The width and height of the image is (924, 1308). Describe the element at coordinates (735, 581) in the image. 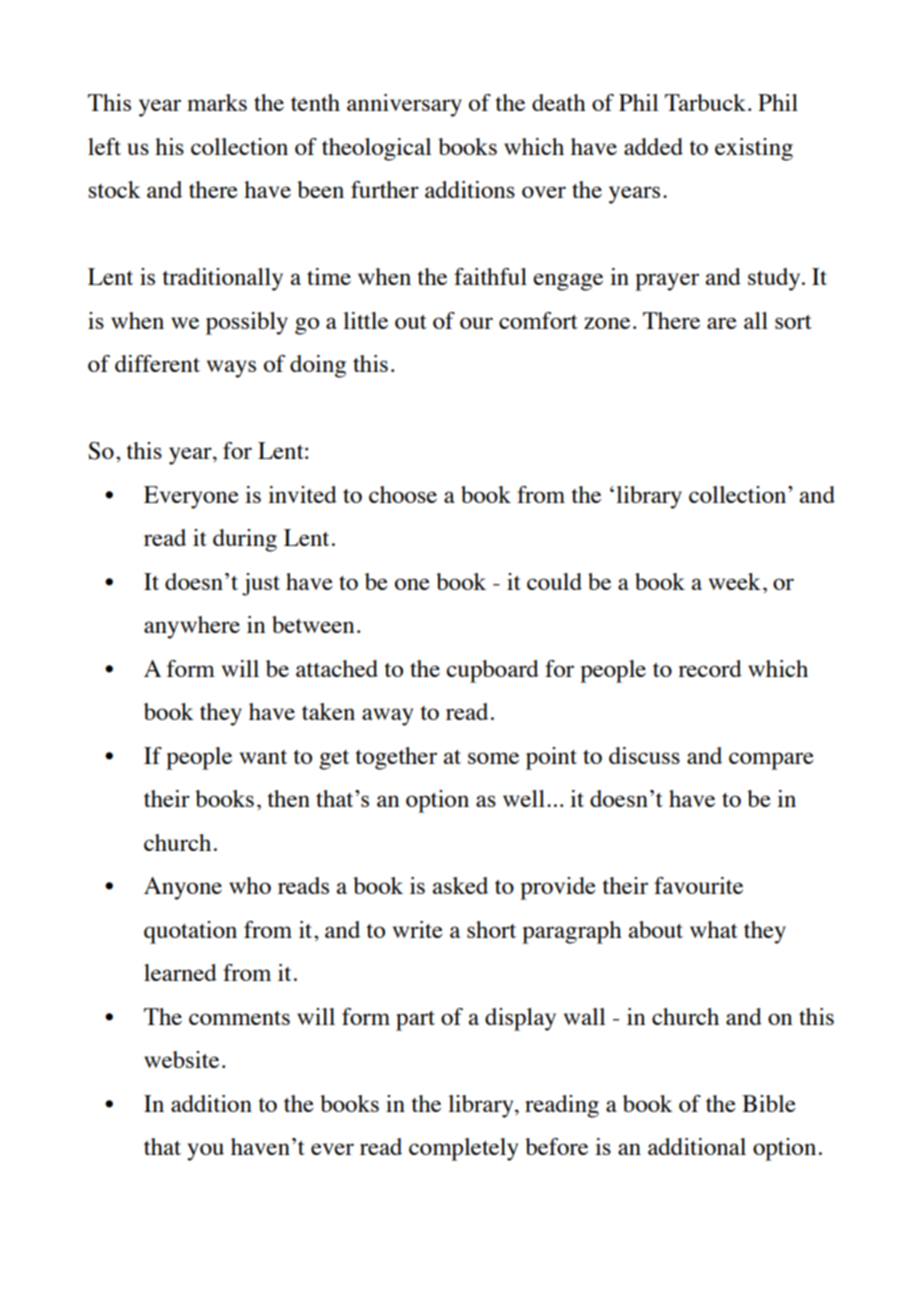

I see `week` at that location.
